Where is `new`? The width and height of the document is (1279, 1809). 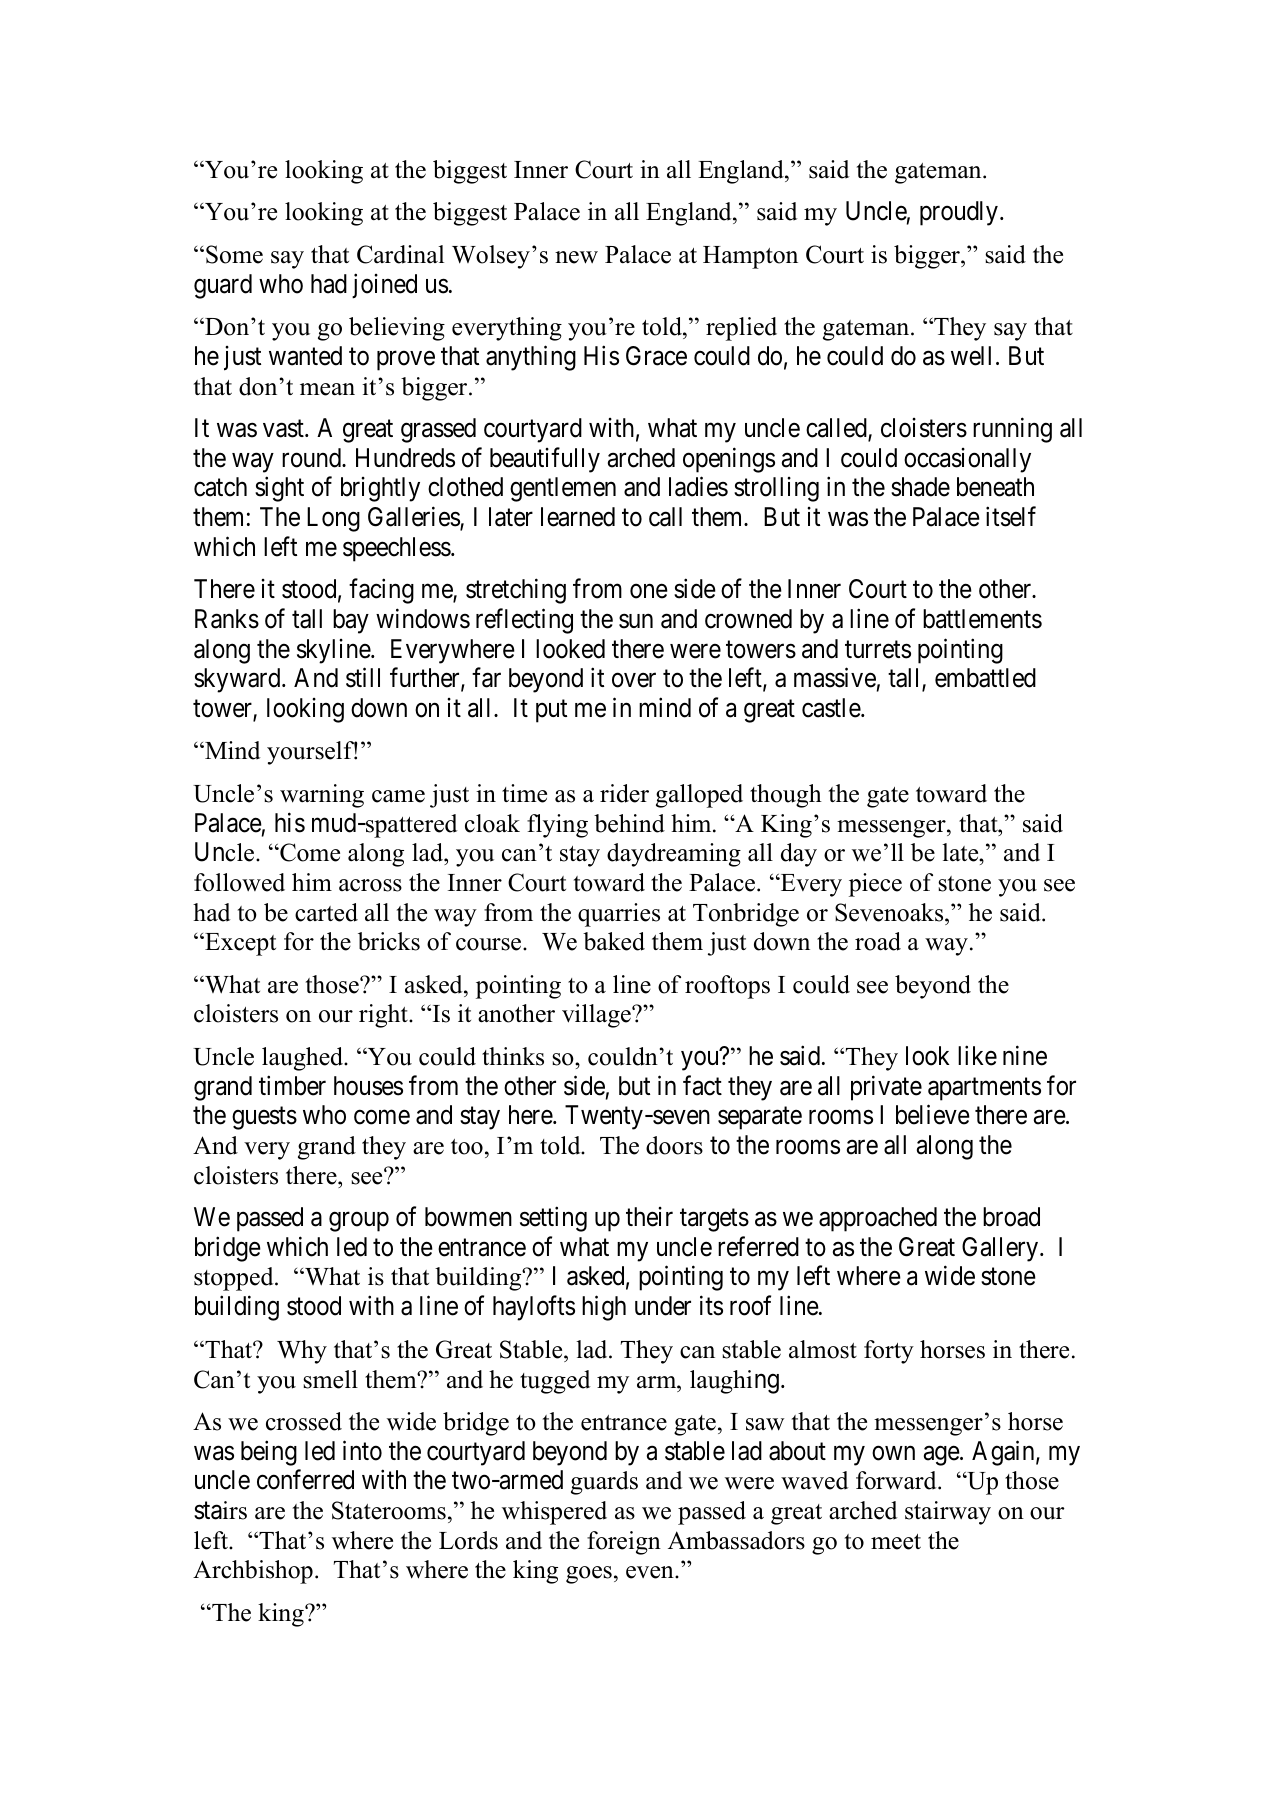
new is located at coordinates (576, 257).
